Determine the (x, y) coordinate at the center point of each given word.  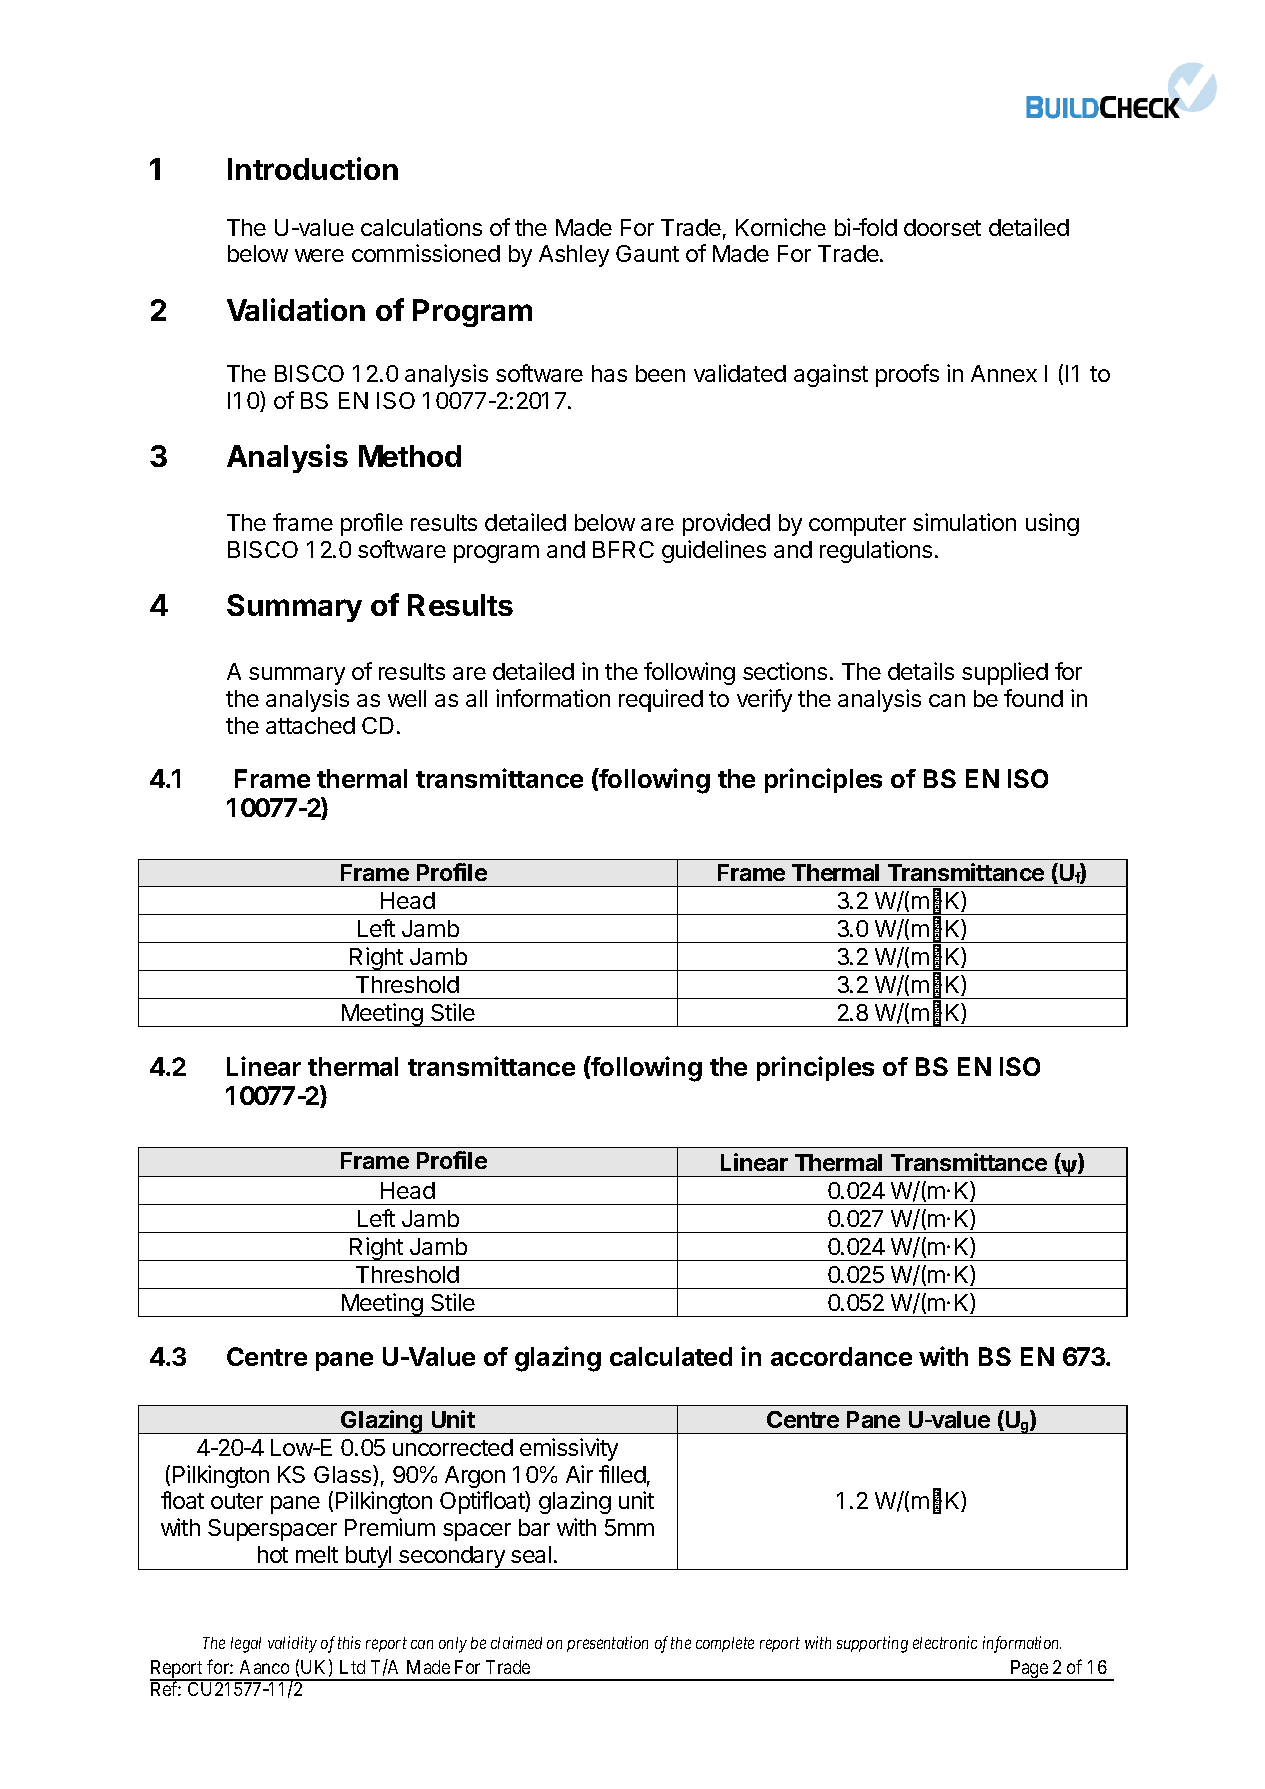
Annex (1004, 373)
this (349, 1642)
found (1033, 698)
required (661, 700)
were (319, 255)
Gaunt (647, 253)
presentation (607, 1644)
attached (310, 725)
